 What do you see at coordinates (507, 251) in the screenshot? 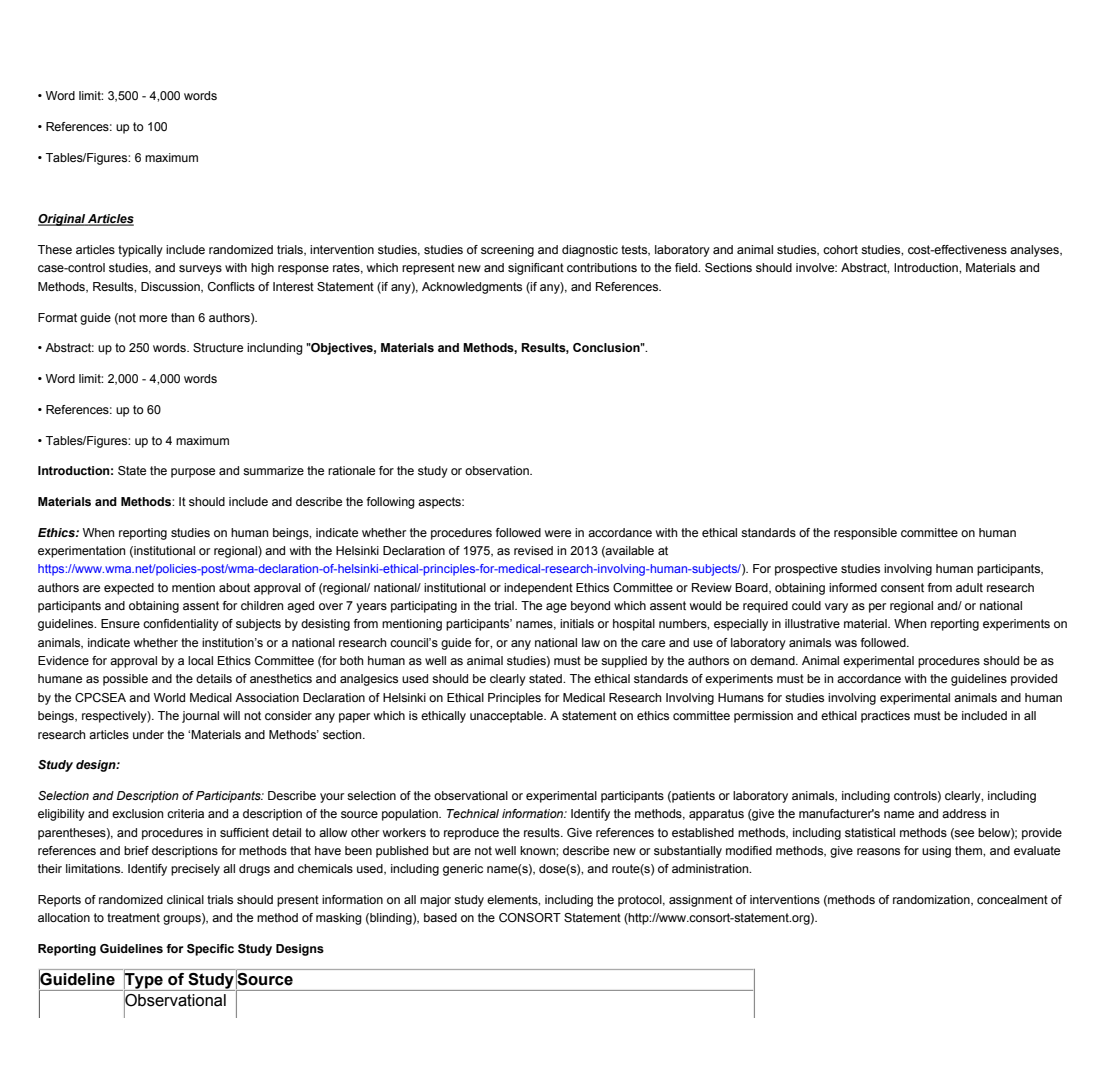
I see `screening` at bounding box center [507, 251].
